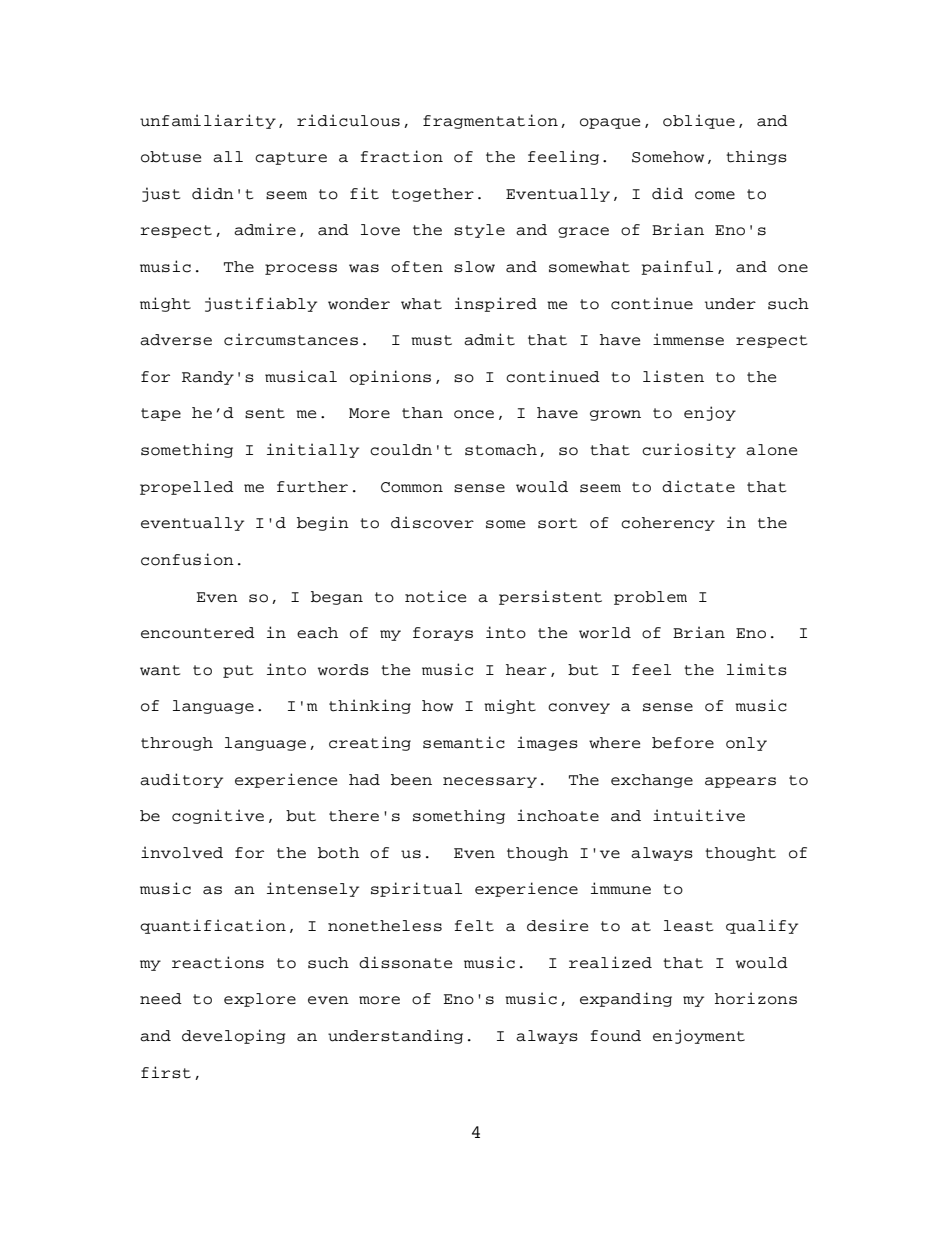  Describe the element at coordinates (490, 782) in the screenshot. I see `necessary` at that location.
